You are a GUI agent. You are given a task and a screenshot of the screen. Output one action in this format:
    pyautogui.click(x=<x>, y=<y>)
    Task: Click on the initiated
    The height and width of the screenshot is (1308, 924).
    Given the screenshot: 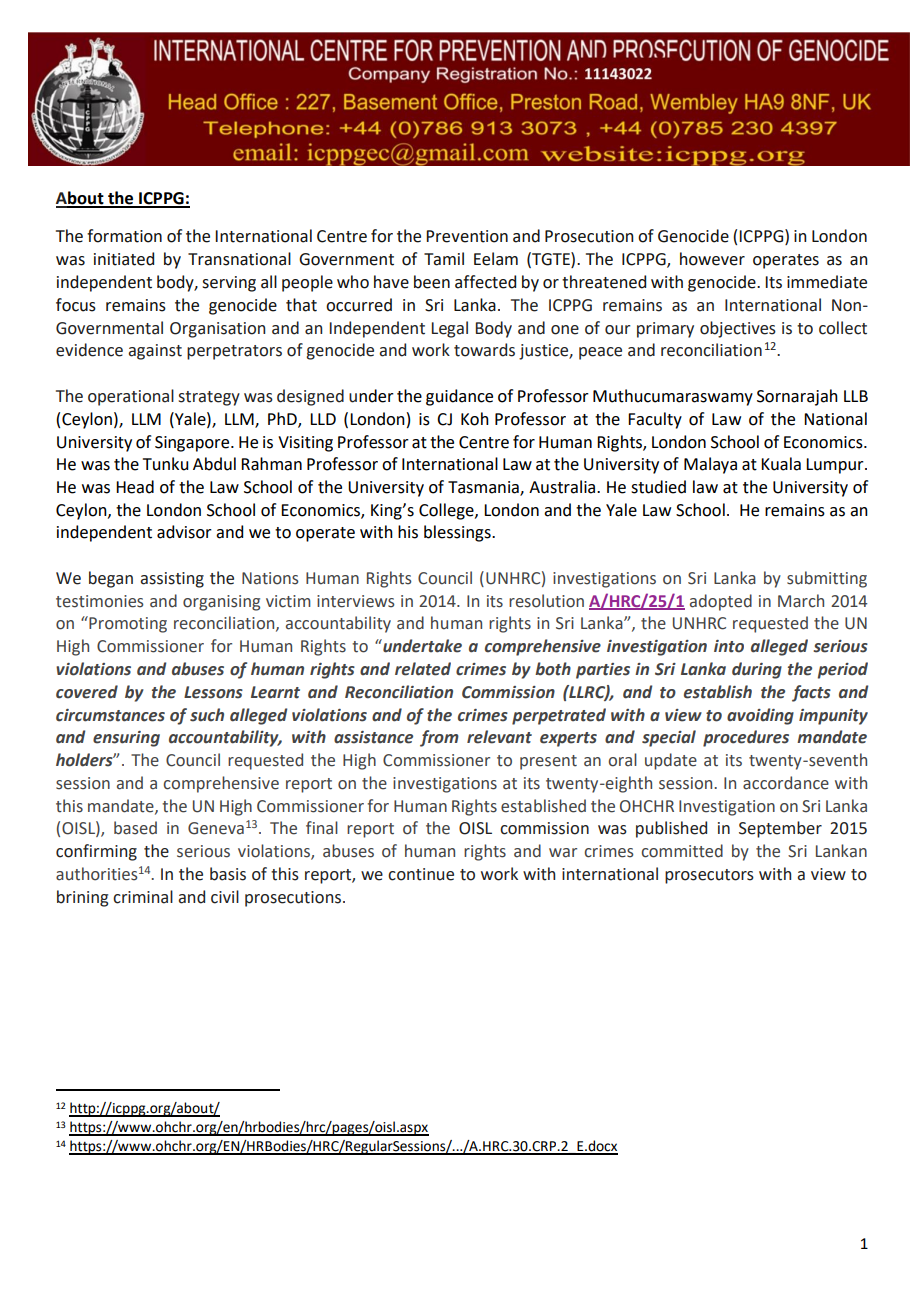 What is the action you would take?
    pyautogui.click(x=124, y=259)
